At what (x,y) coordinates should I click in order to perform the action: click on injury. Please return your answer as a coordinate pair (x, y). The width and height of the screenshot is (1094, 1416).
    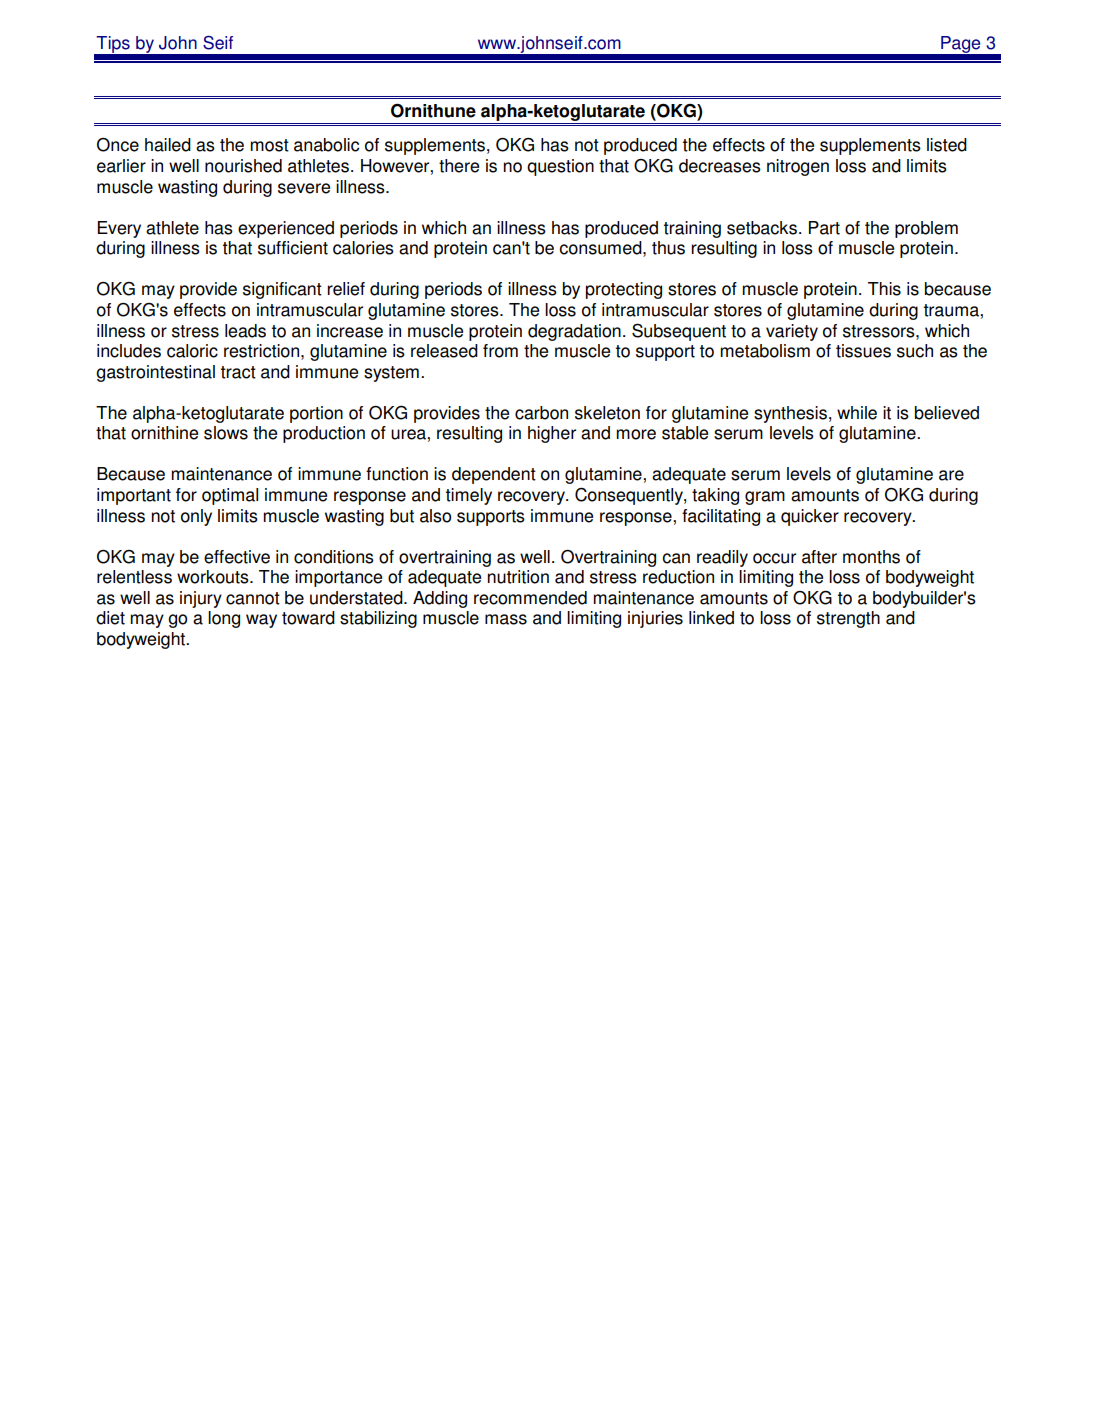
    Looking at the image, I should click on (201, 599).
